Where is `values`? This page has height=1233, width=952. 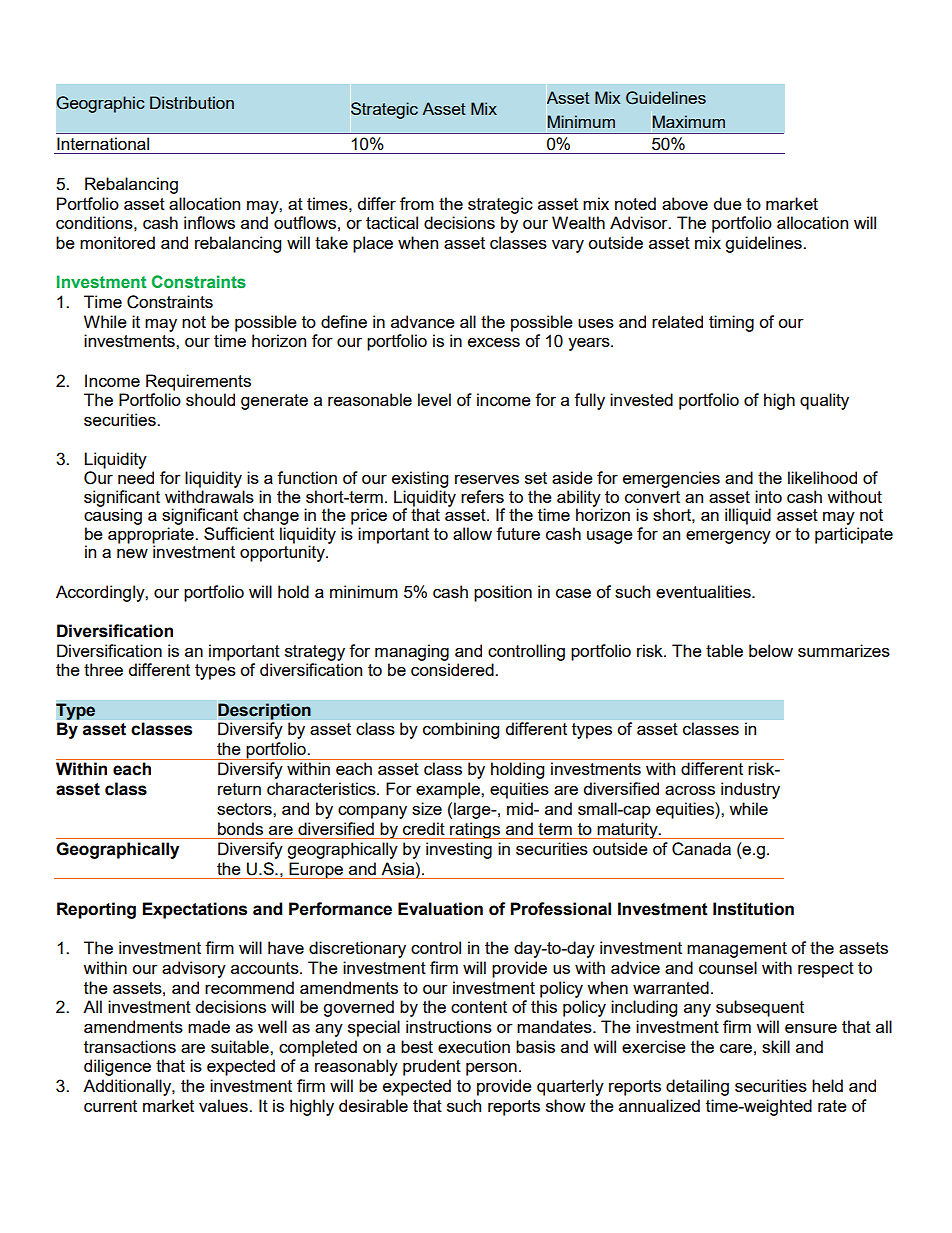 values is located at coordinates (224, 1105).
